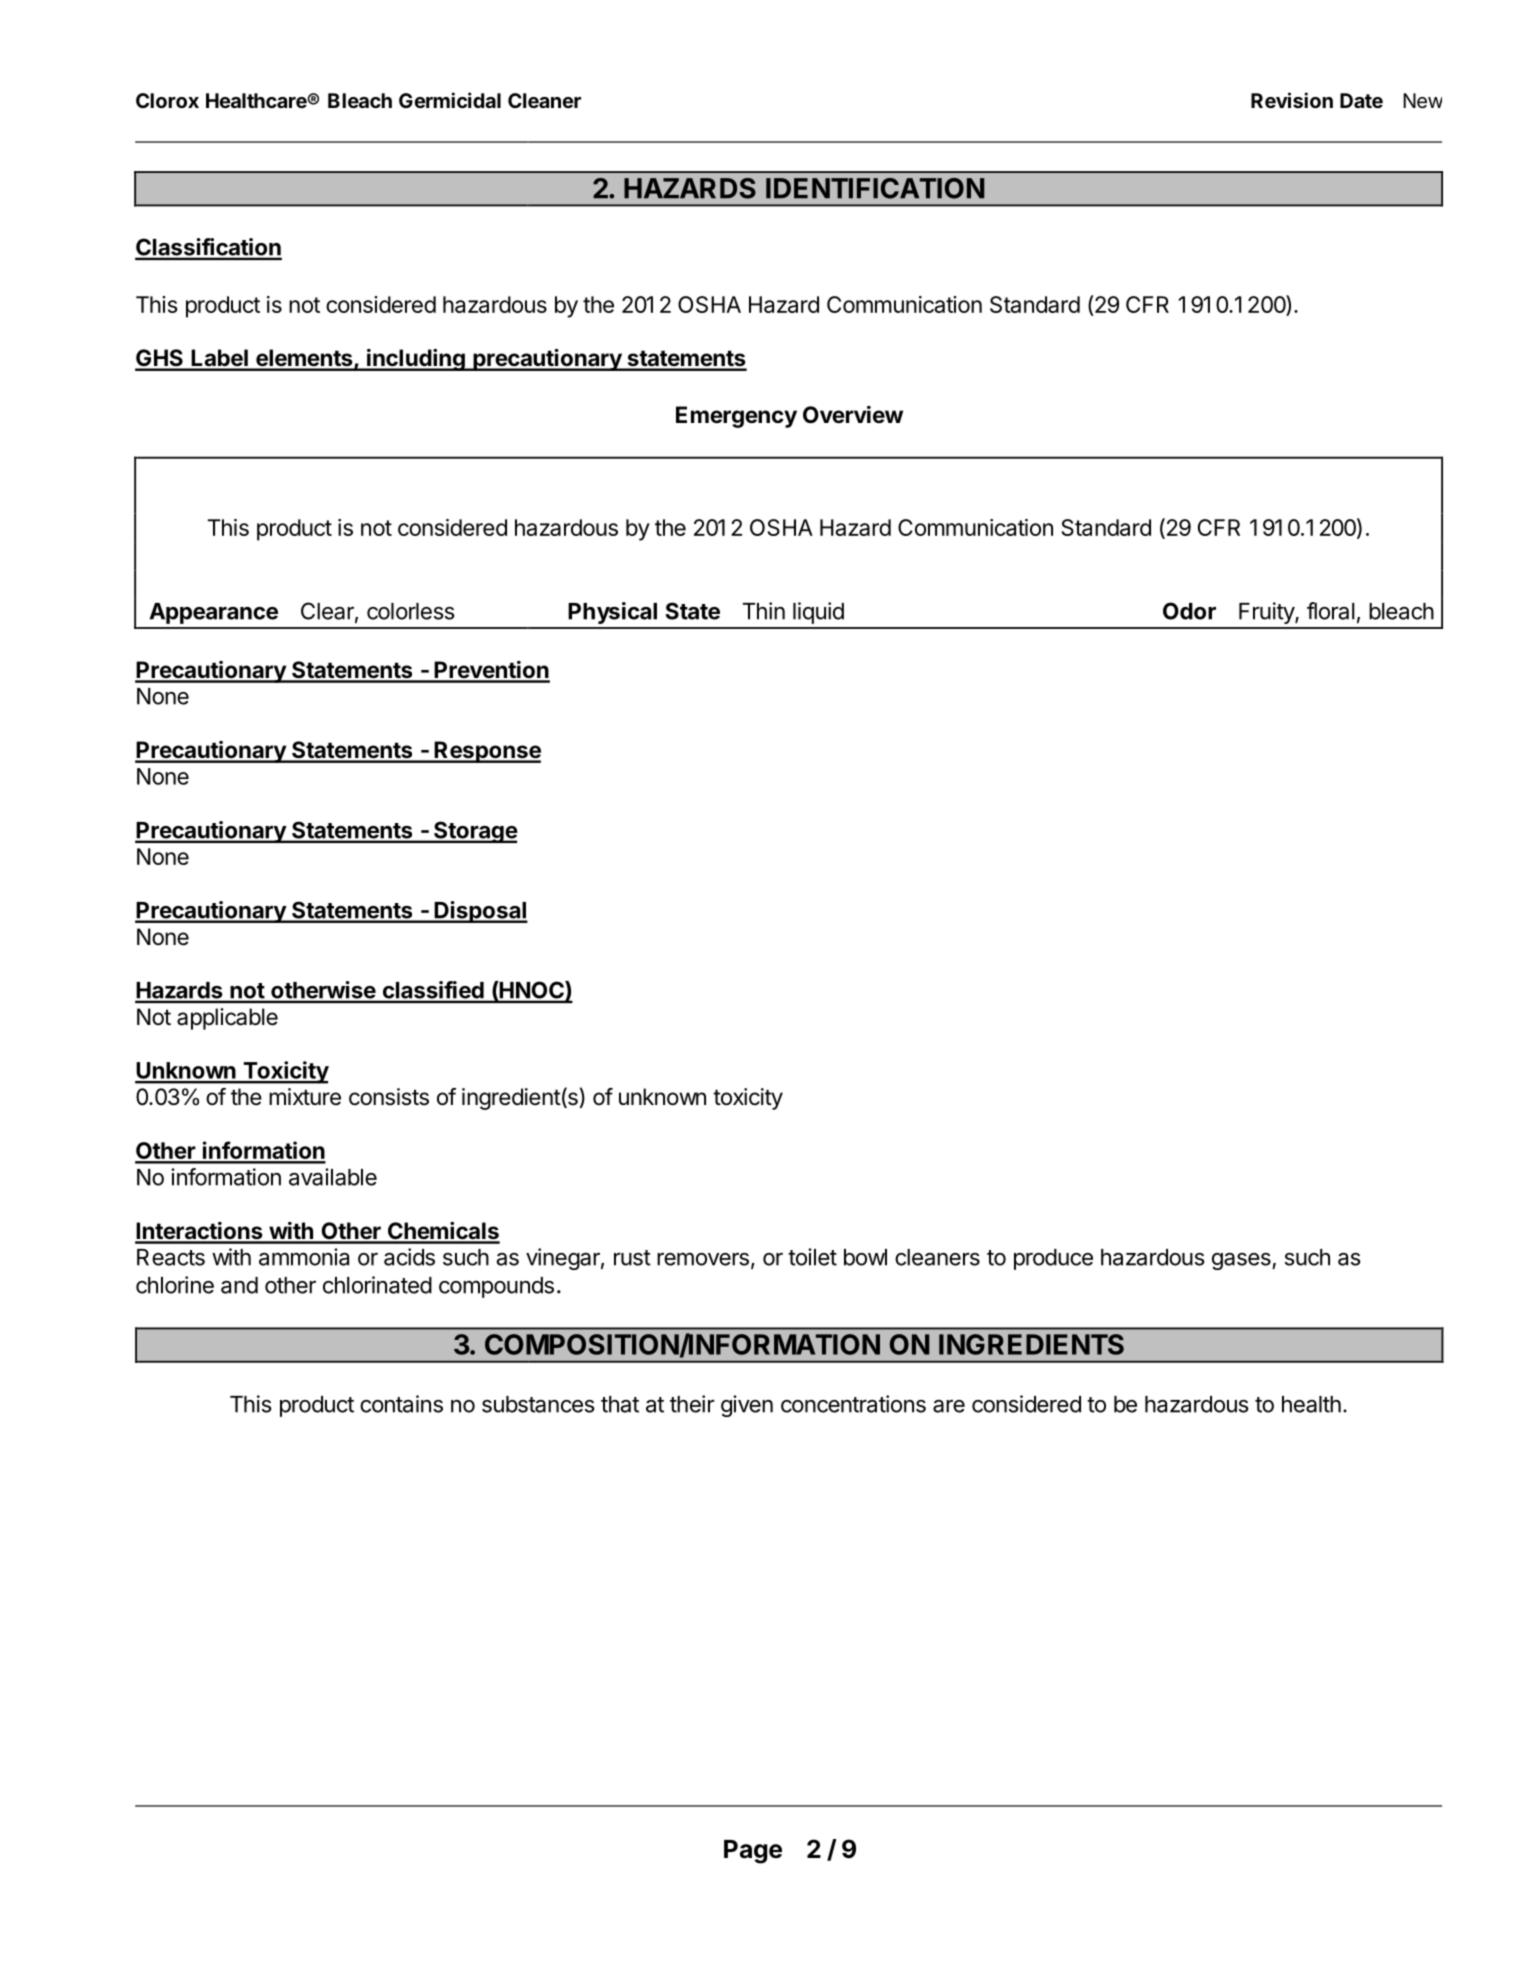  What do you see at coordinates (812, 1257) in the screenshot?
I see `toilet` at bounding box center [812, 1257].
